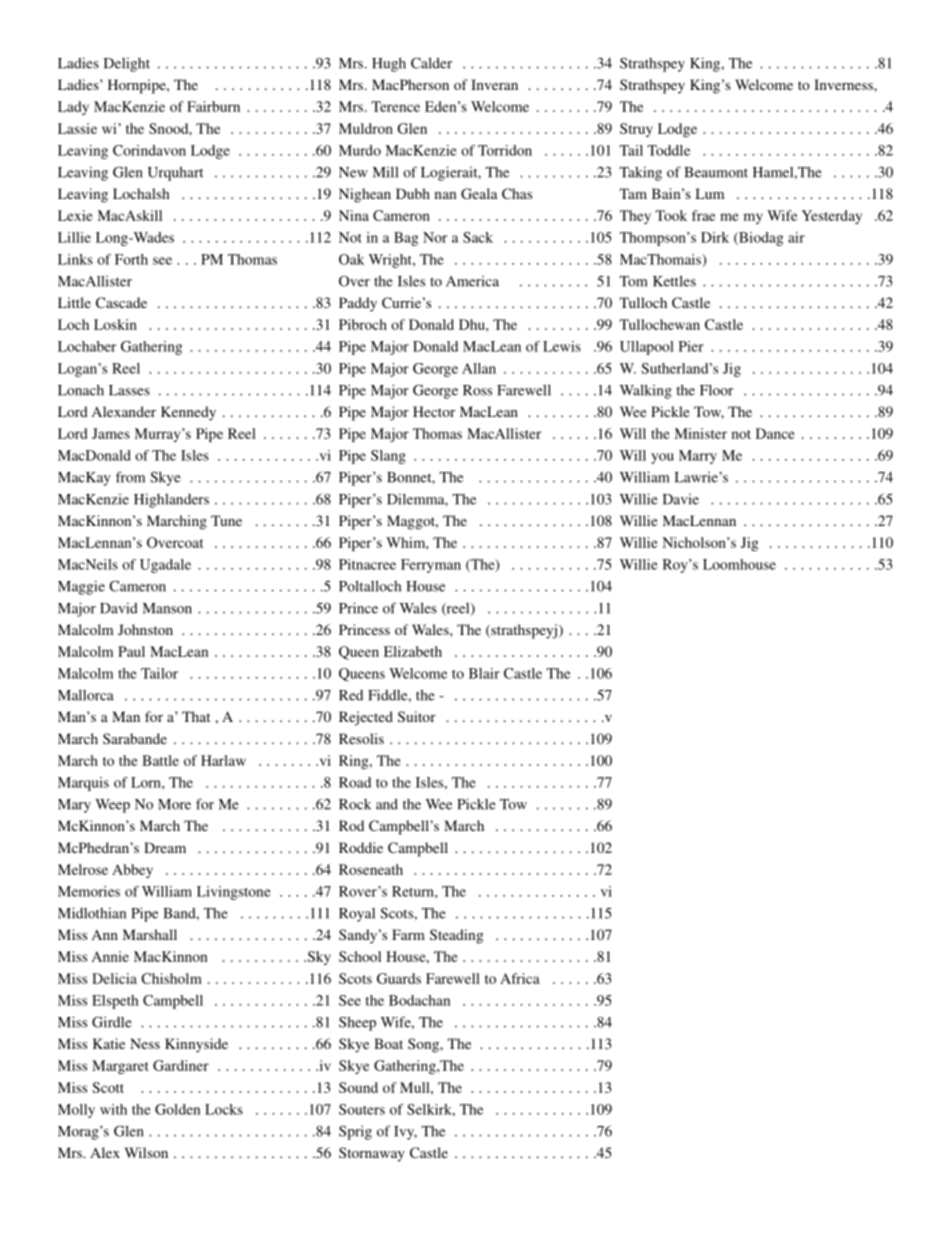  I want to click on Manson, so click(167, 608).
